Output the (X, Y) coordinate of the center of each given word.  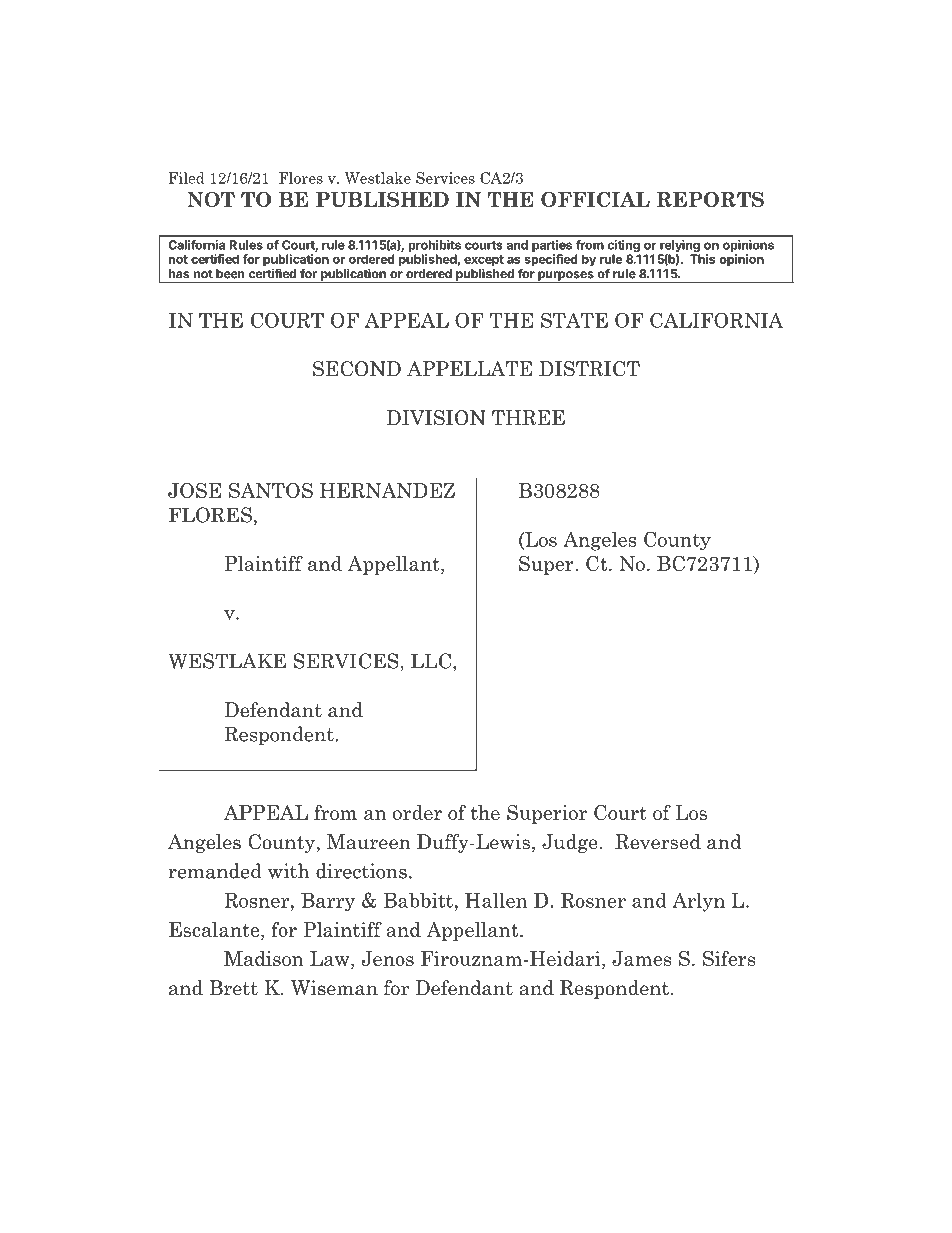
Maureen (369, 842)
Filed (187, 178)
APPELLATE (469, 368)
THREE (528, 417)
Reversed (658, 842)
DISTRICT (589, 369)
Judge (570, 843)
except (484, 262)
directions (361, 871)
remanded (215, 871)
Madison (264, 958)
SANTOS (271, 490)
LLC (432, 661)
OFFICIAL (595, 199)
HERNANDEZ (387, 490)
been (230, 274)
